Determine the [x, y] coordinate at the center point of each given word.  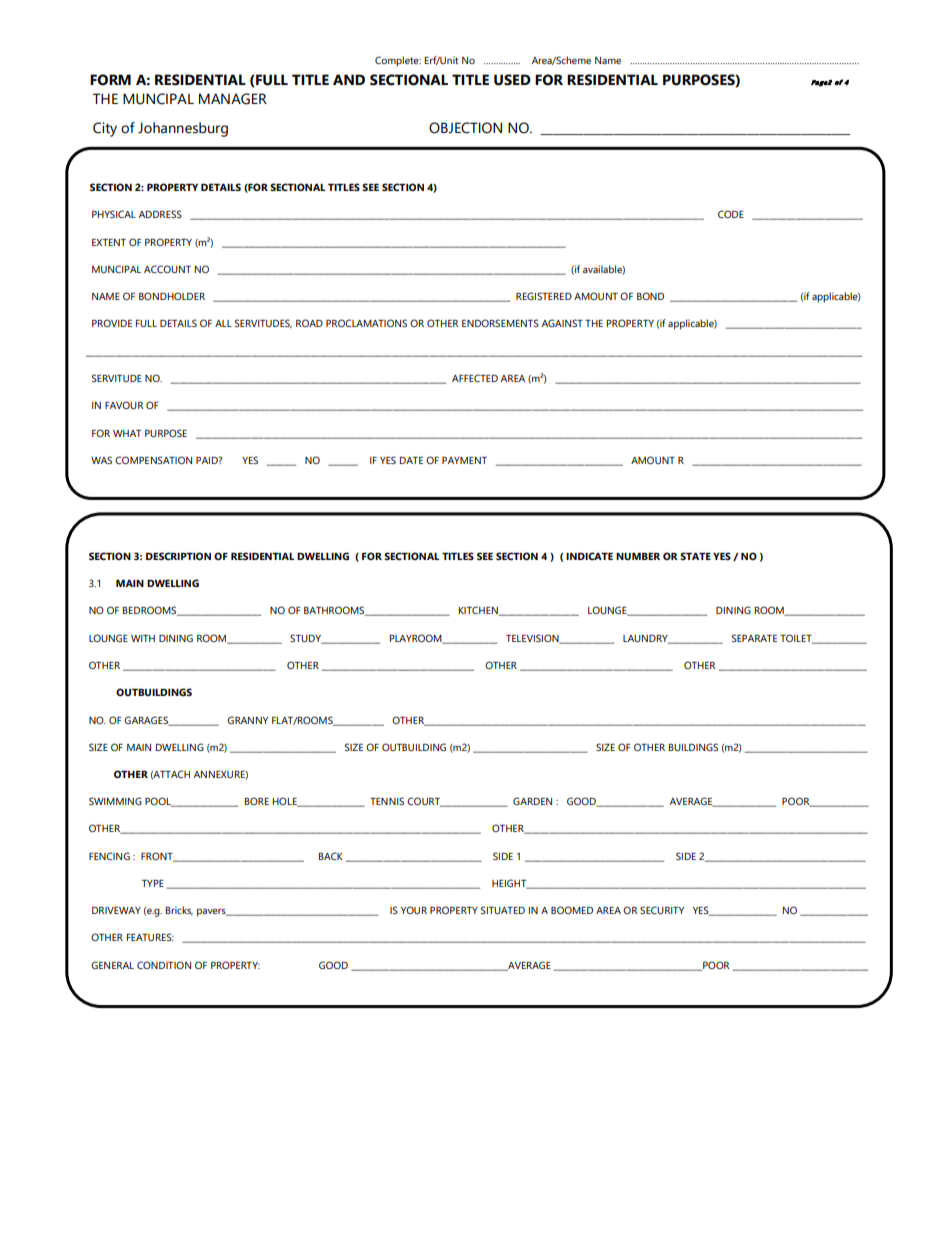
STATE [695, 556]
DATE [411, 460]
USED [512, 80]
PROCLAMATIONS [366, 323]
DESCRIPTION [178, 556]
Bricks [179, 910]
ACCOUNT [167, 269]
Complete [398, 61]
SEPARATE [754, 638]
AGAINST [562, 323]
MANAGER [233, 99]
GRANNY [247, 720]
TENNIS [387, 801]
